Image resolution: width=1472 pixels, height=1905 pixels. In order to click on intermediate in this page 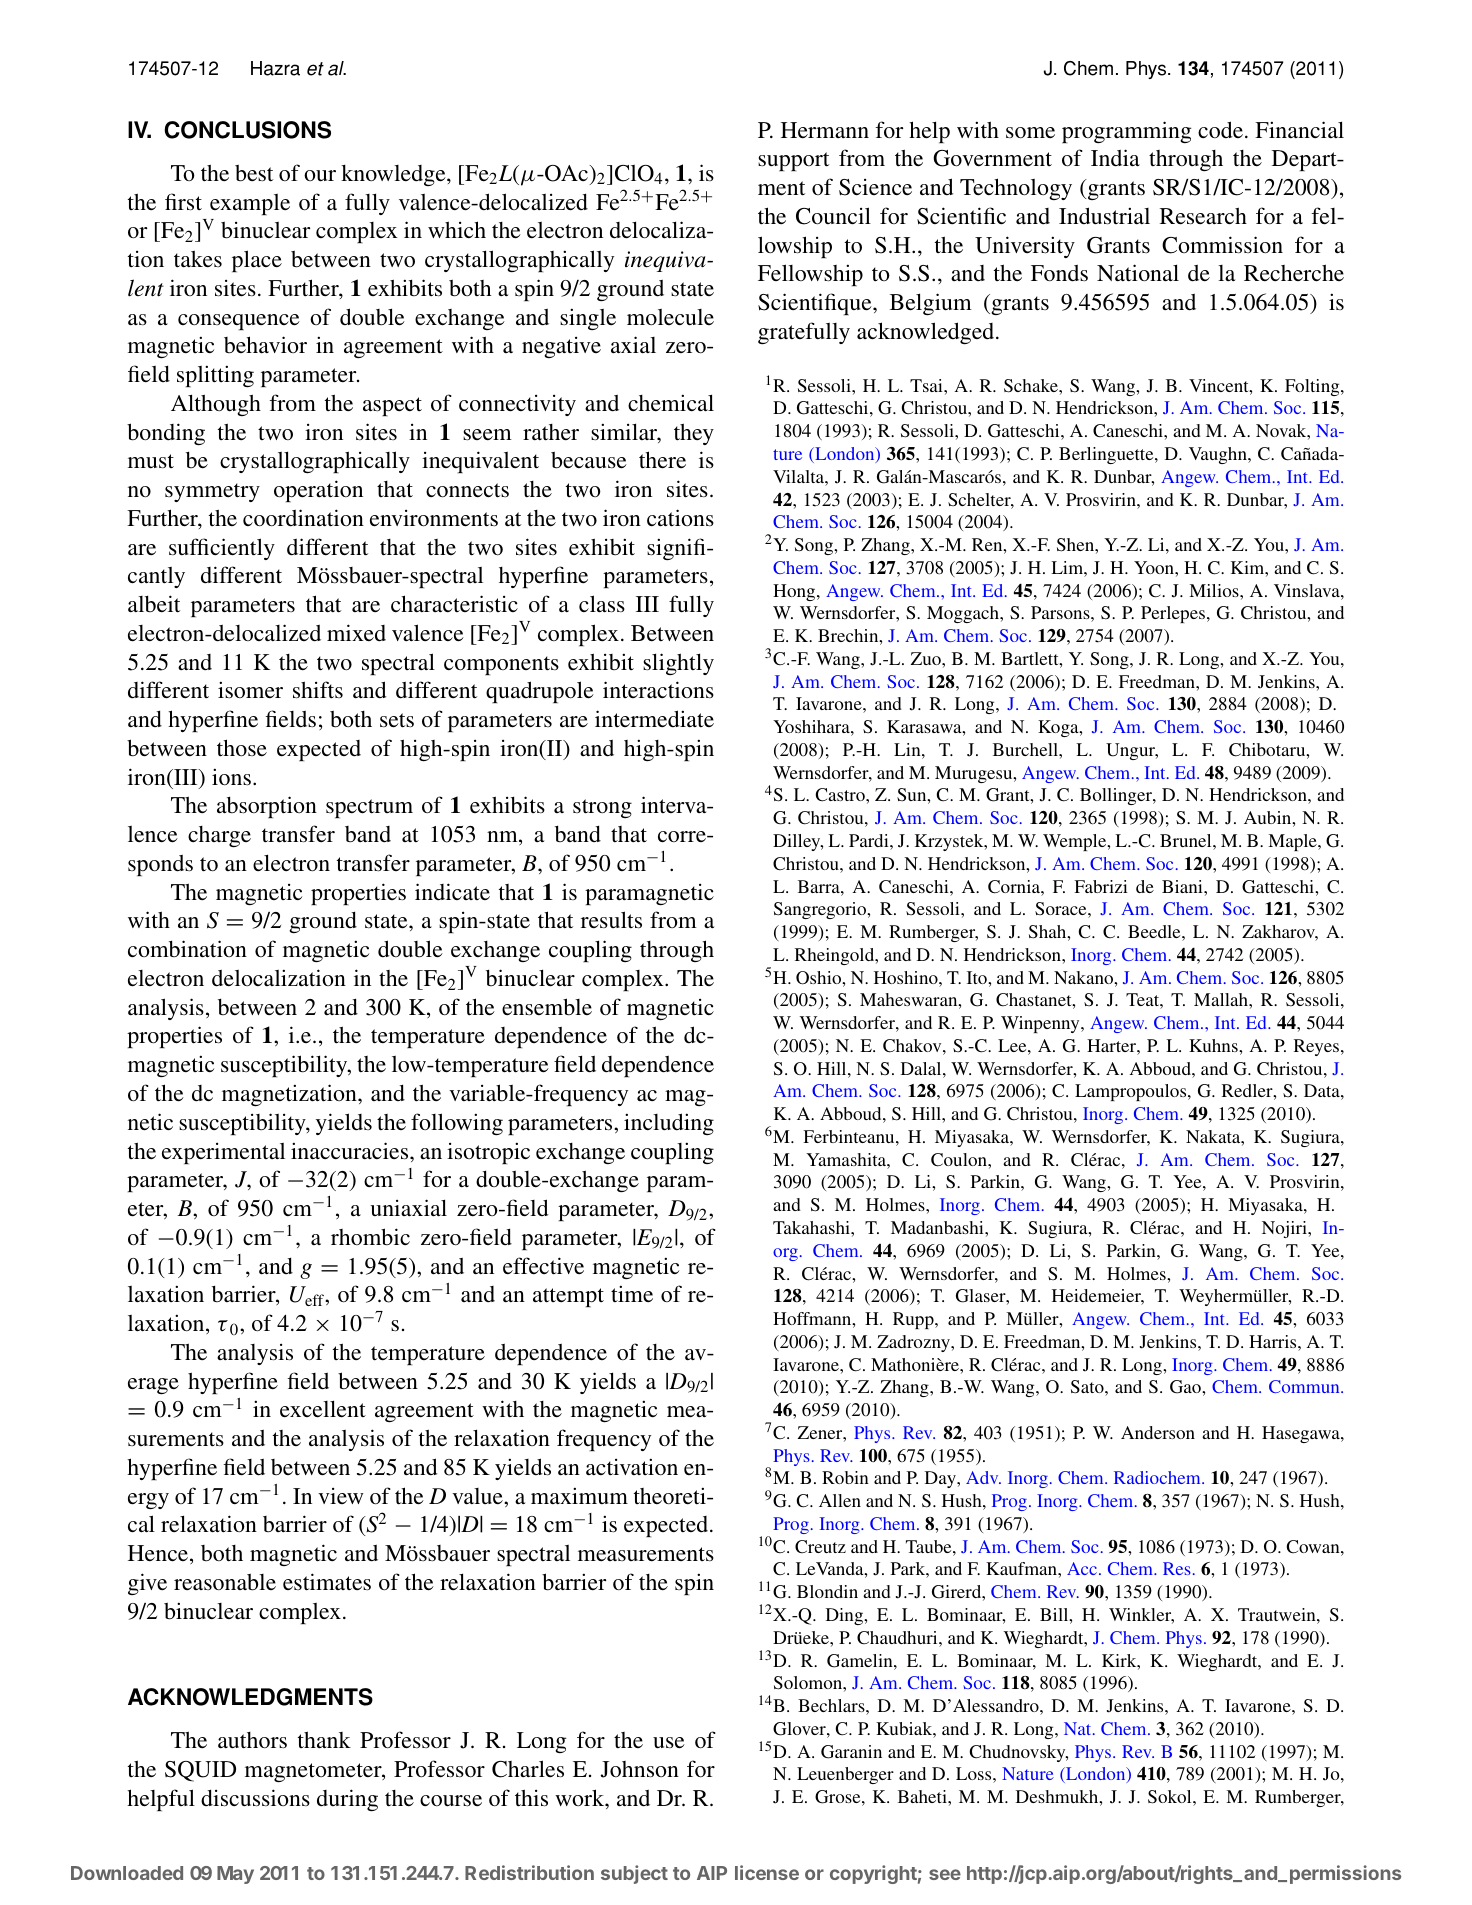, I will do `click(654, 719)`.
